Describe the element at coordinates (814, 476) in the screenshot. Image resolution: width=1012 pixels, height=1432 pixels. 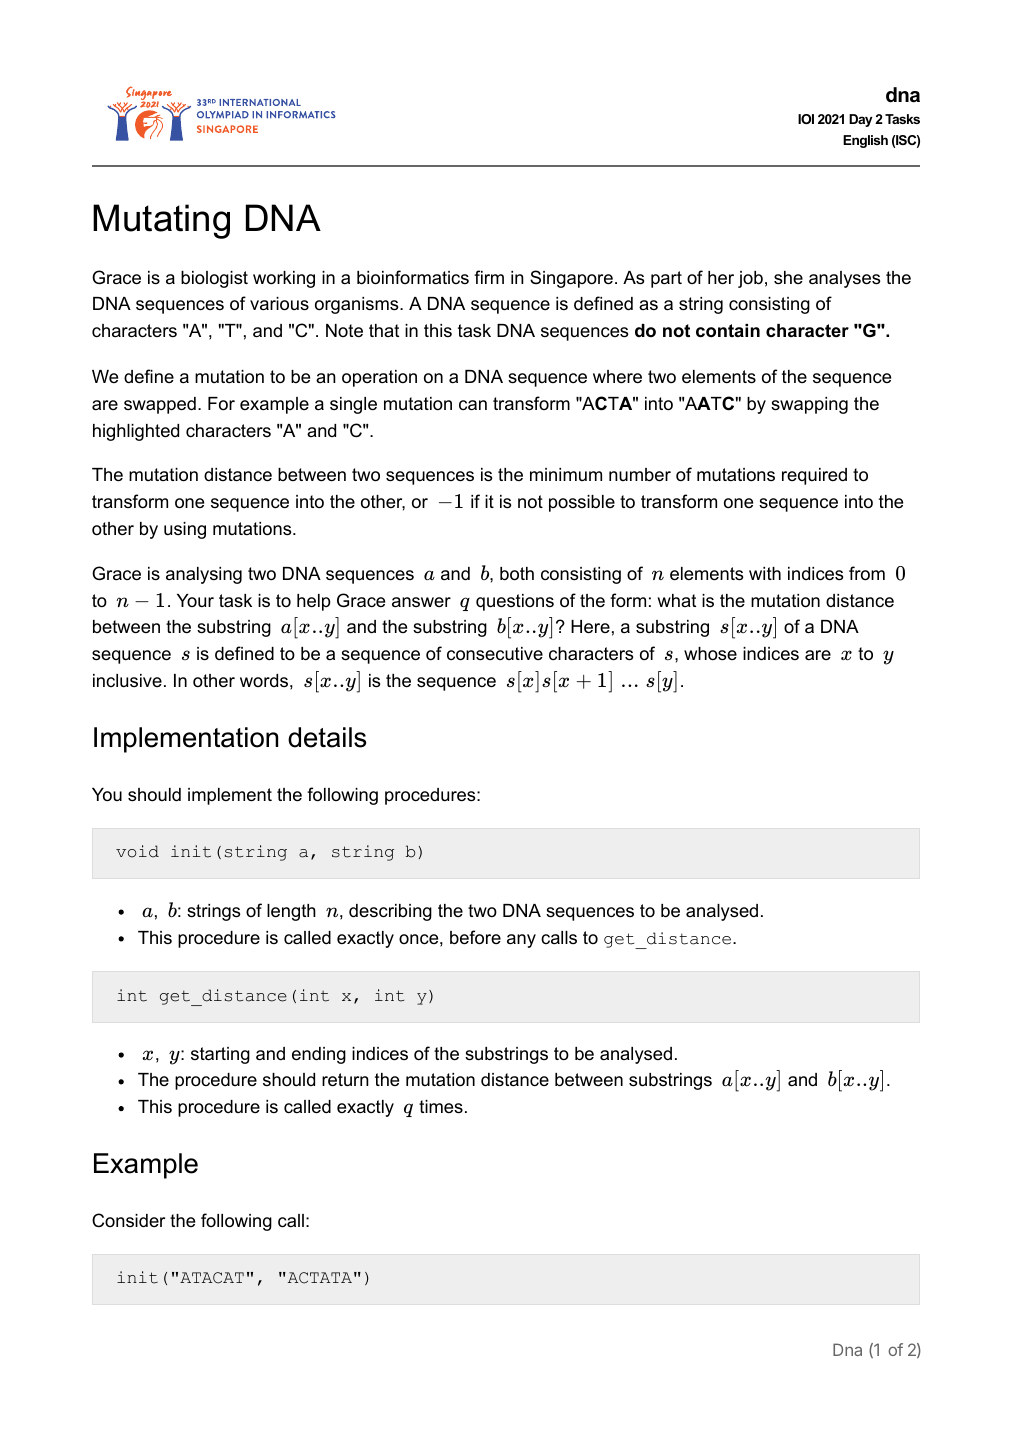
I see `required` at that location.
